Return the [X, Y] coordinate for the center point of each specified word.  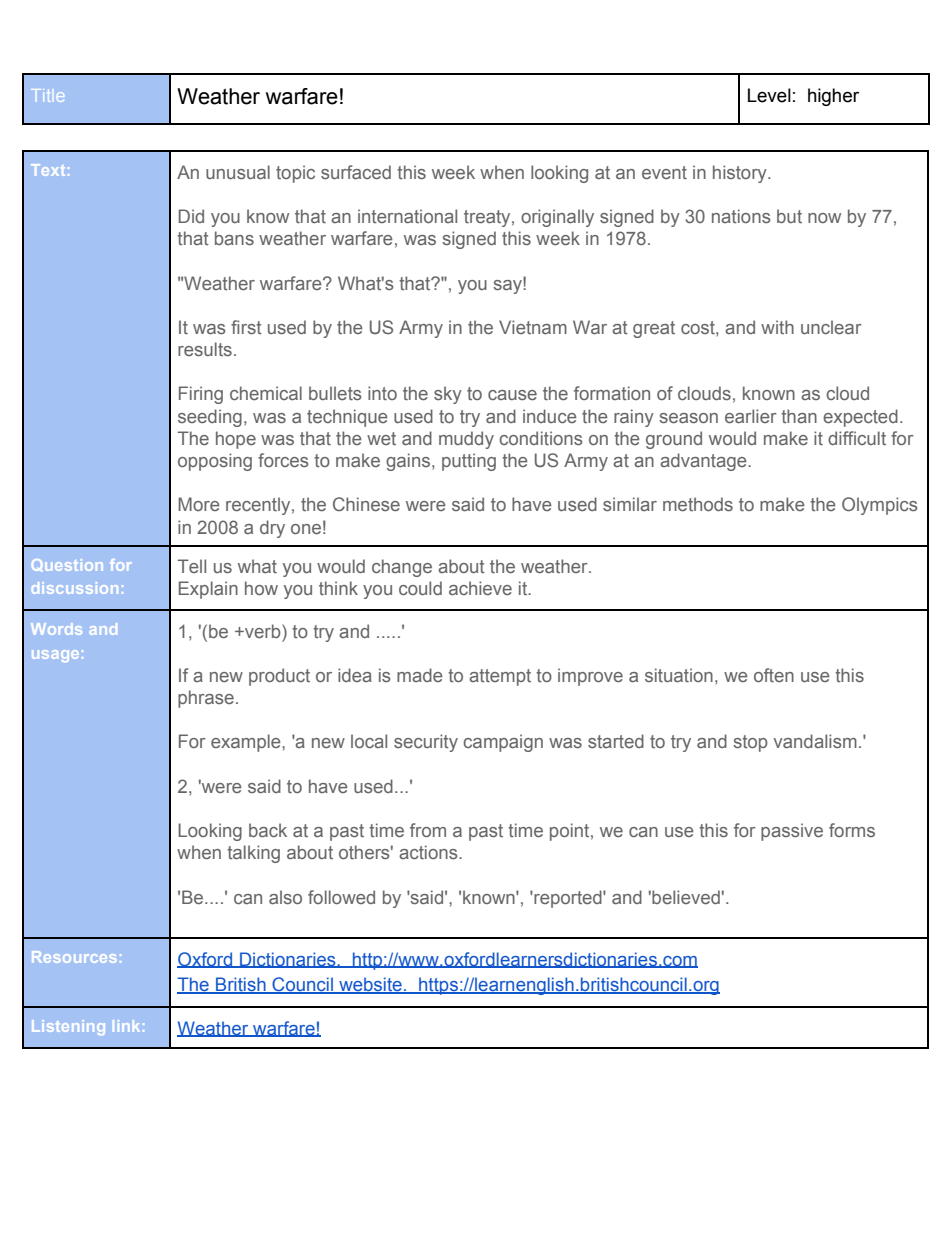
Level [769, 95]
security [426, 743]
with [777, 327]
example [247, 743]
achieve [480, 588]
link [126, 1026]
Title [47, 95]
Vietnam [533, 327]
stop [750, 743]
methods [698, 504]
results [205, 349]
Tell [192, 566]
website [370, 985]
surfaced [356, 172]
